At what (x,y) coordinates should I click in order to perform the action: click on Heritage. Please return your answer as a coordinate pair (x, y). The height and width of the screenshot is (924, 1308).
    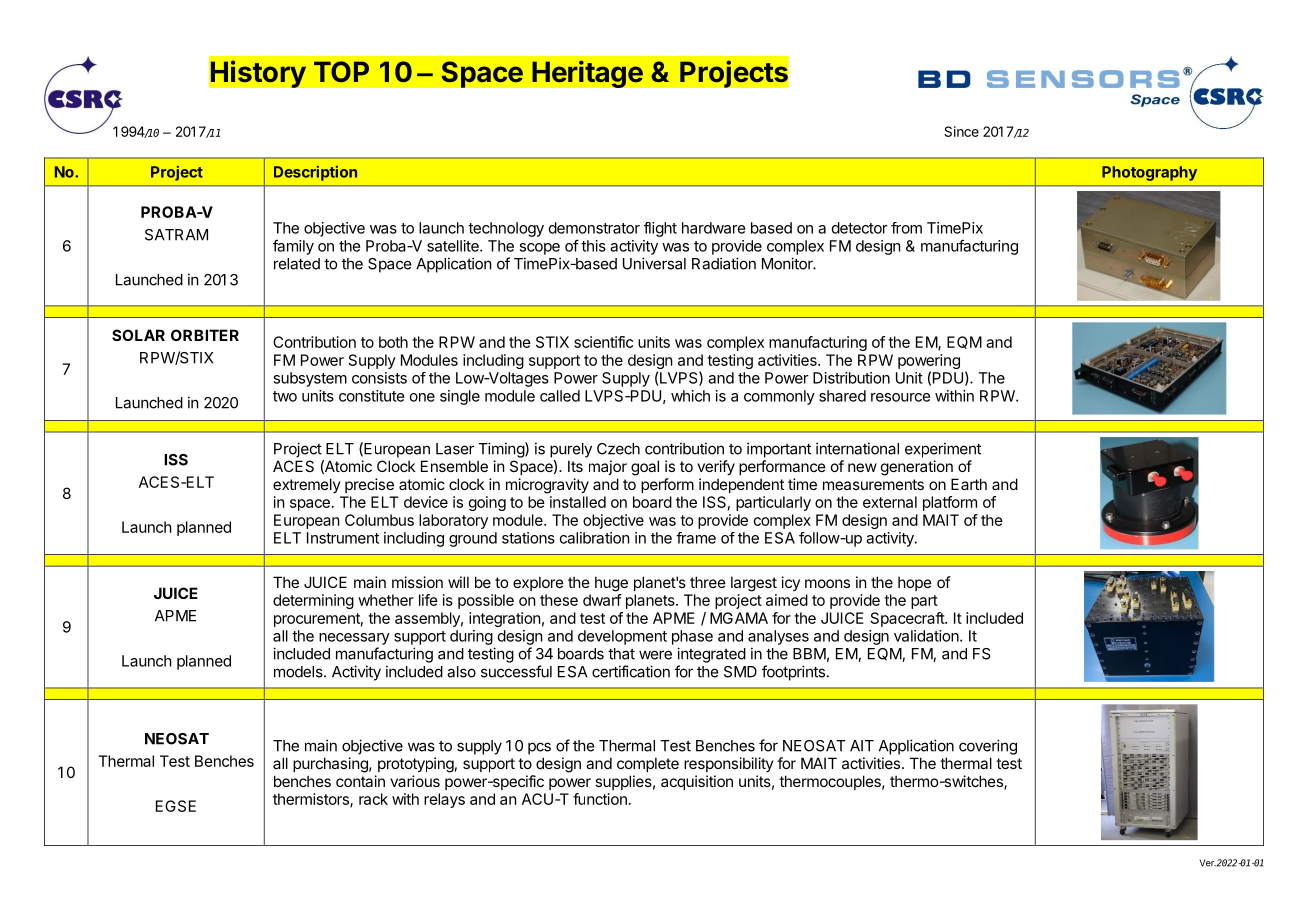
    Looking at the image, I should click on (587, 74).
